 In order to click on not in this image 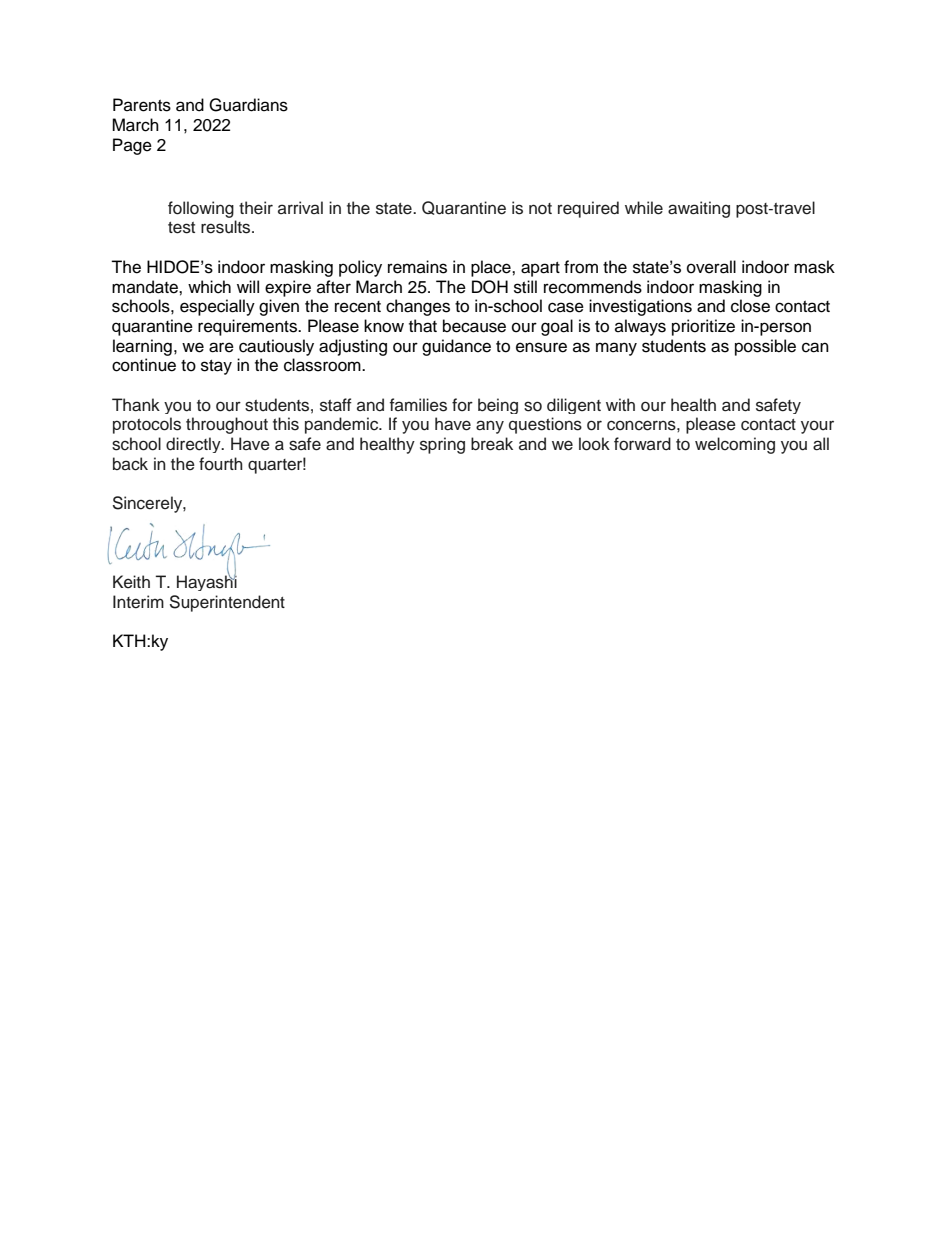, I will do `click(540, 209)`.
